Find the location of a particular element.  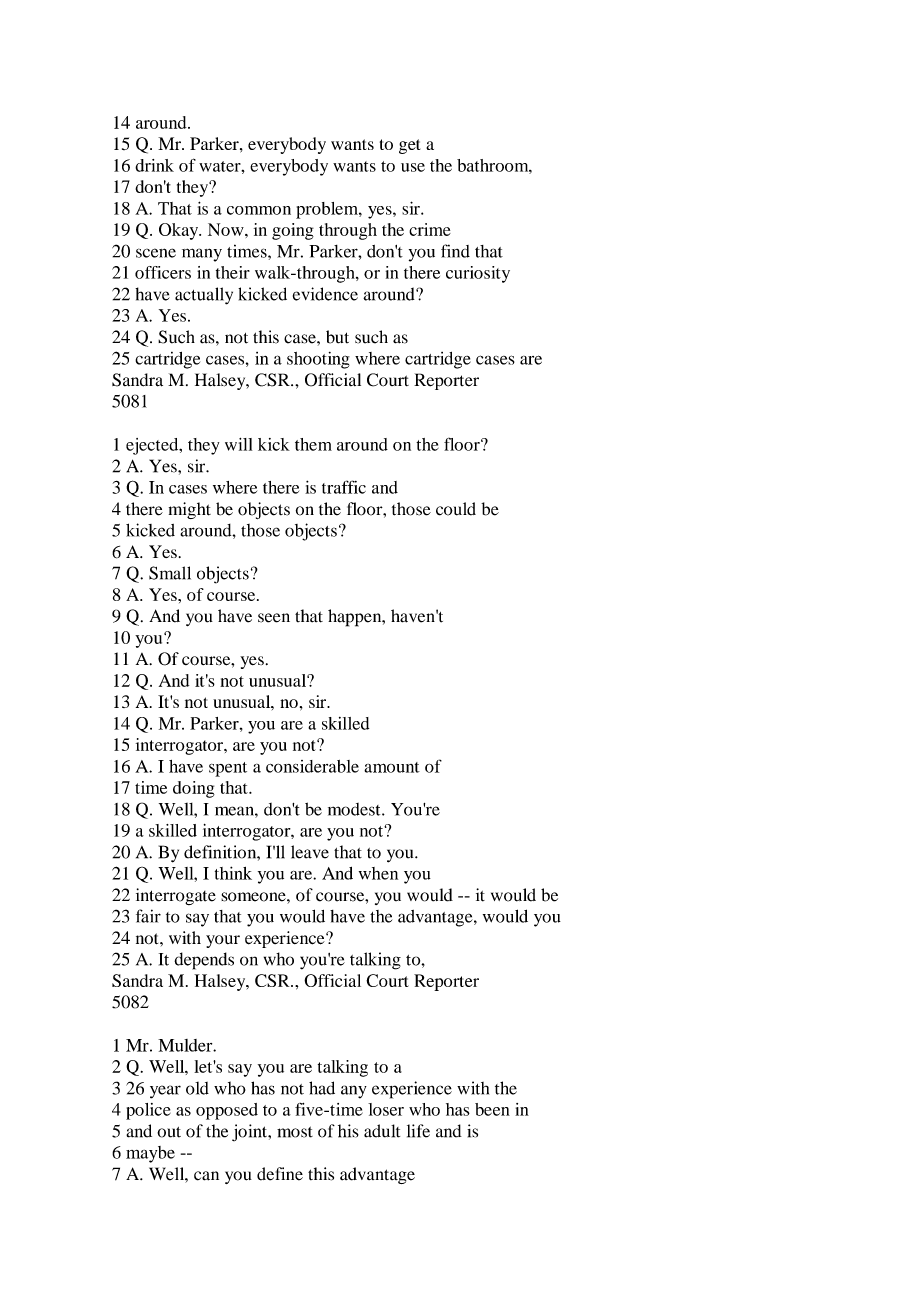

could is located at coordinates (456, 509).
